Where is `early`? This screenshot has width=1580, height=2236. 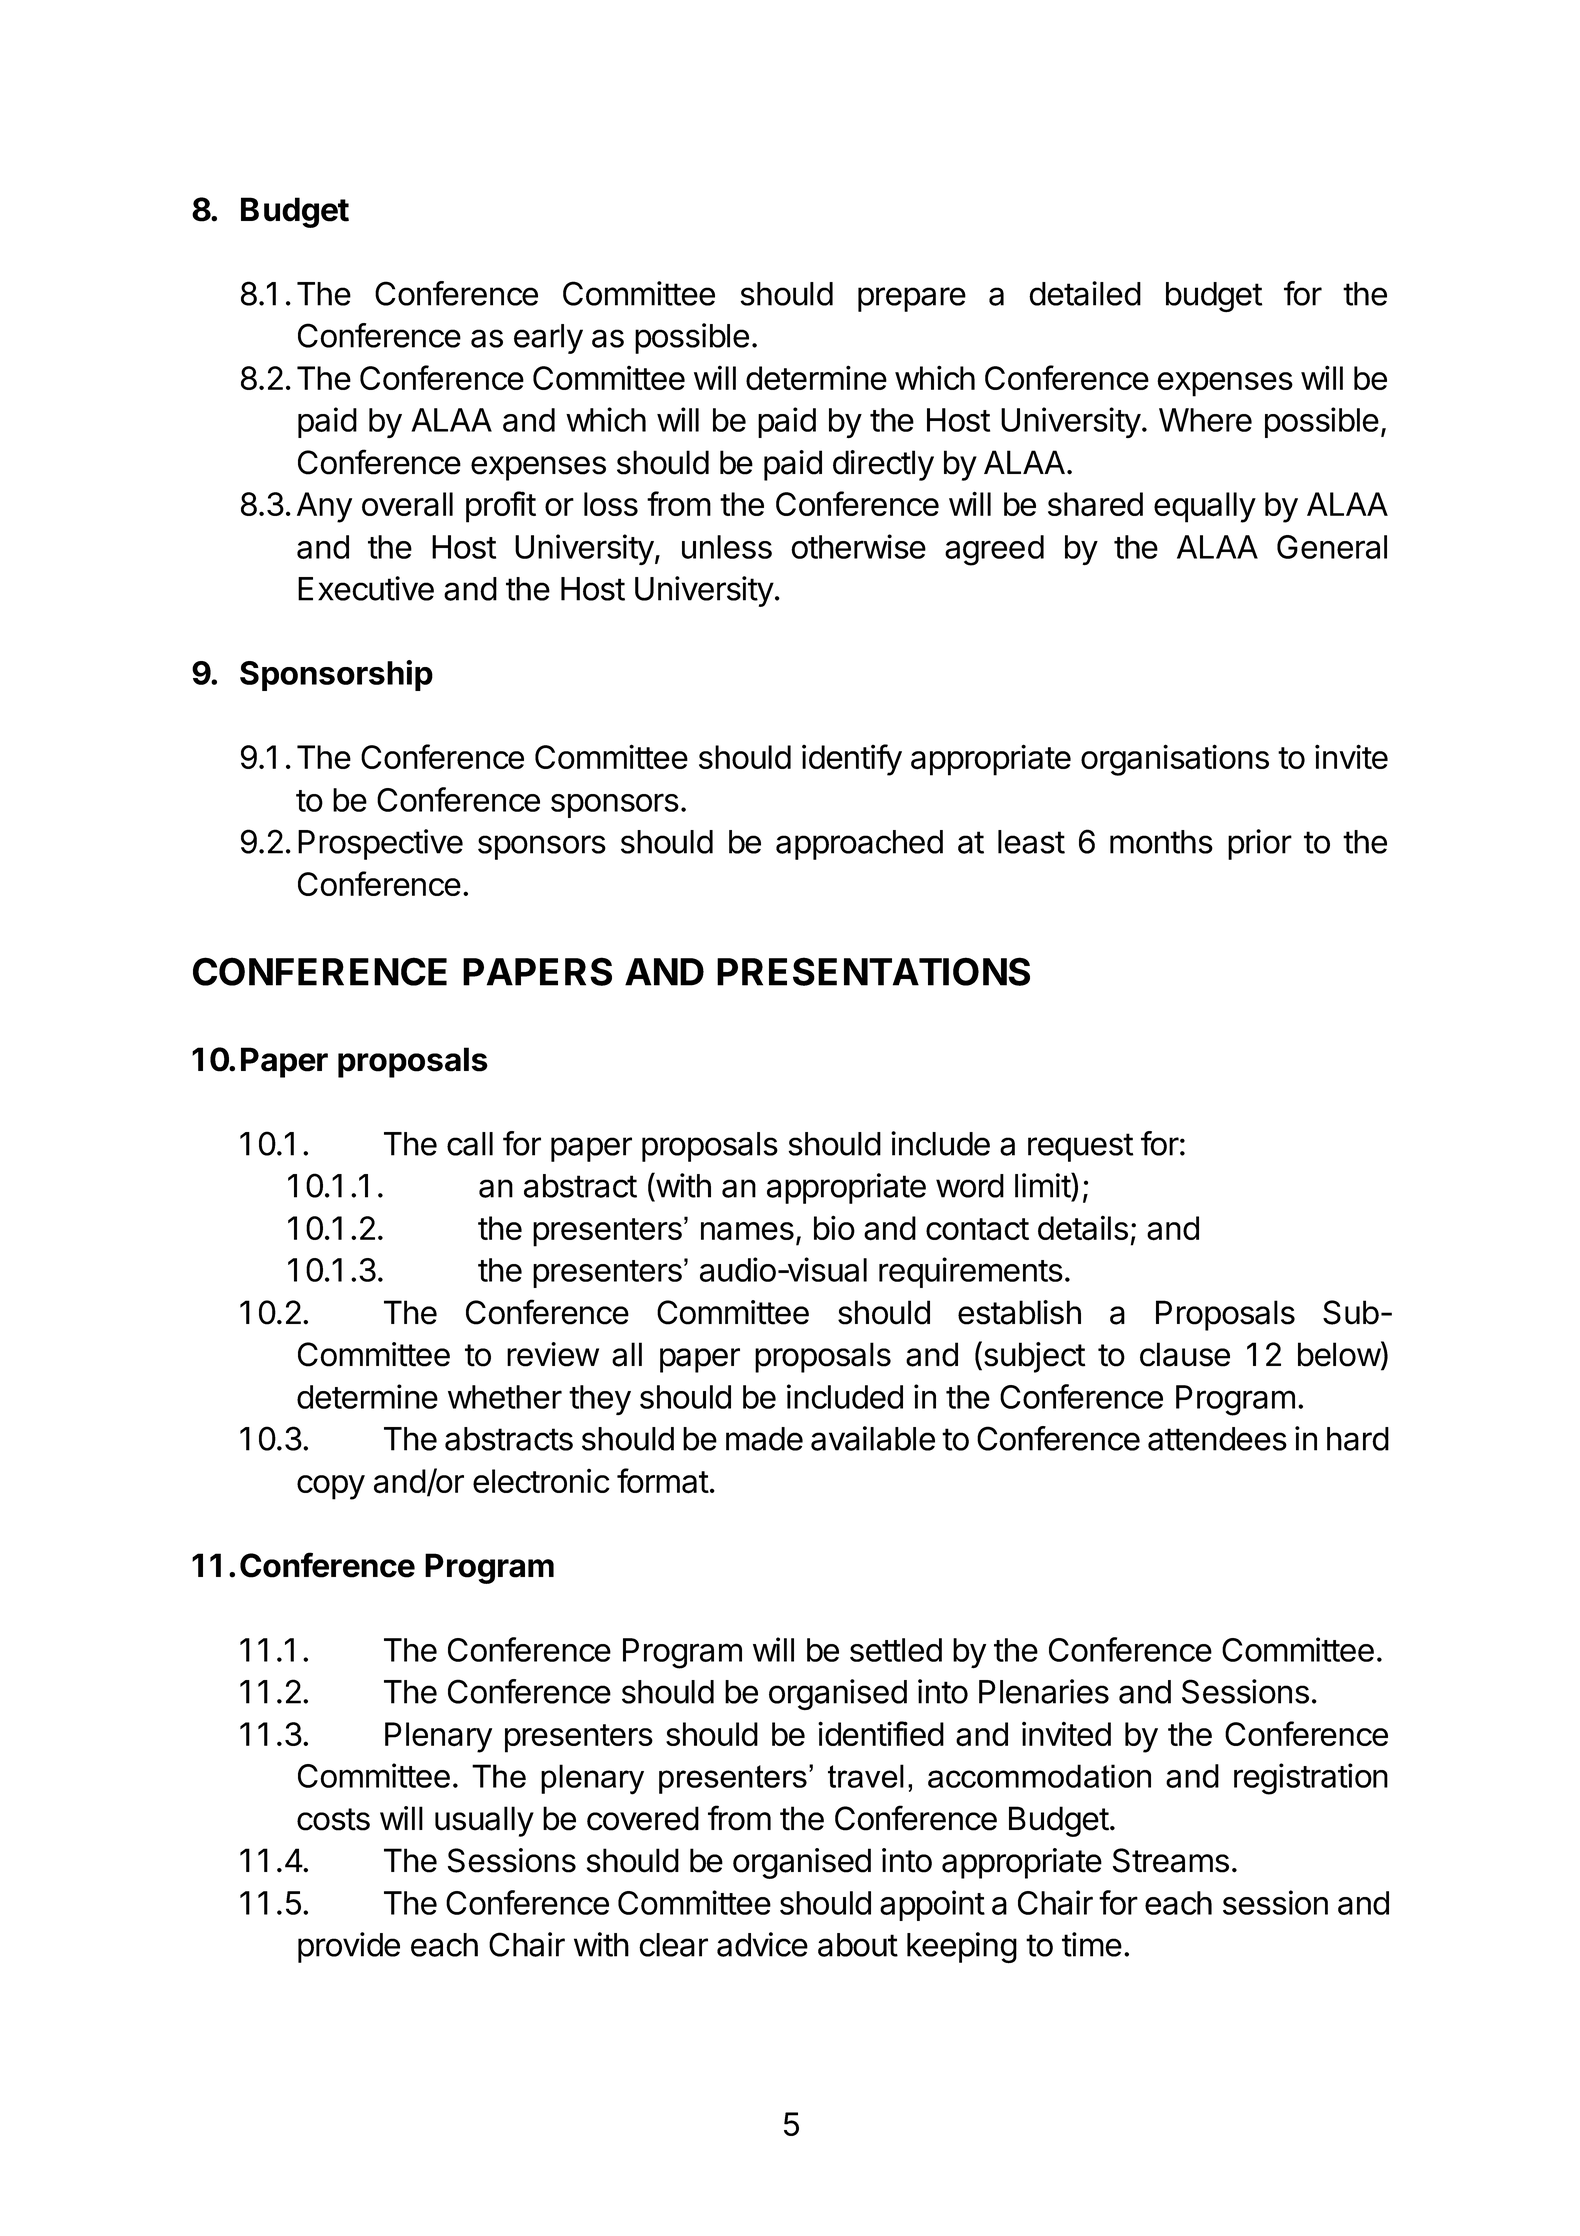 early is located at coordinates (548, 339).
